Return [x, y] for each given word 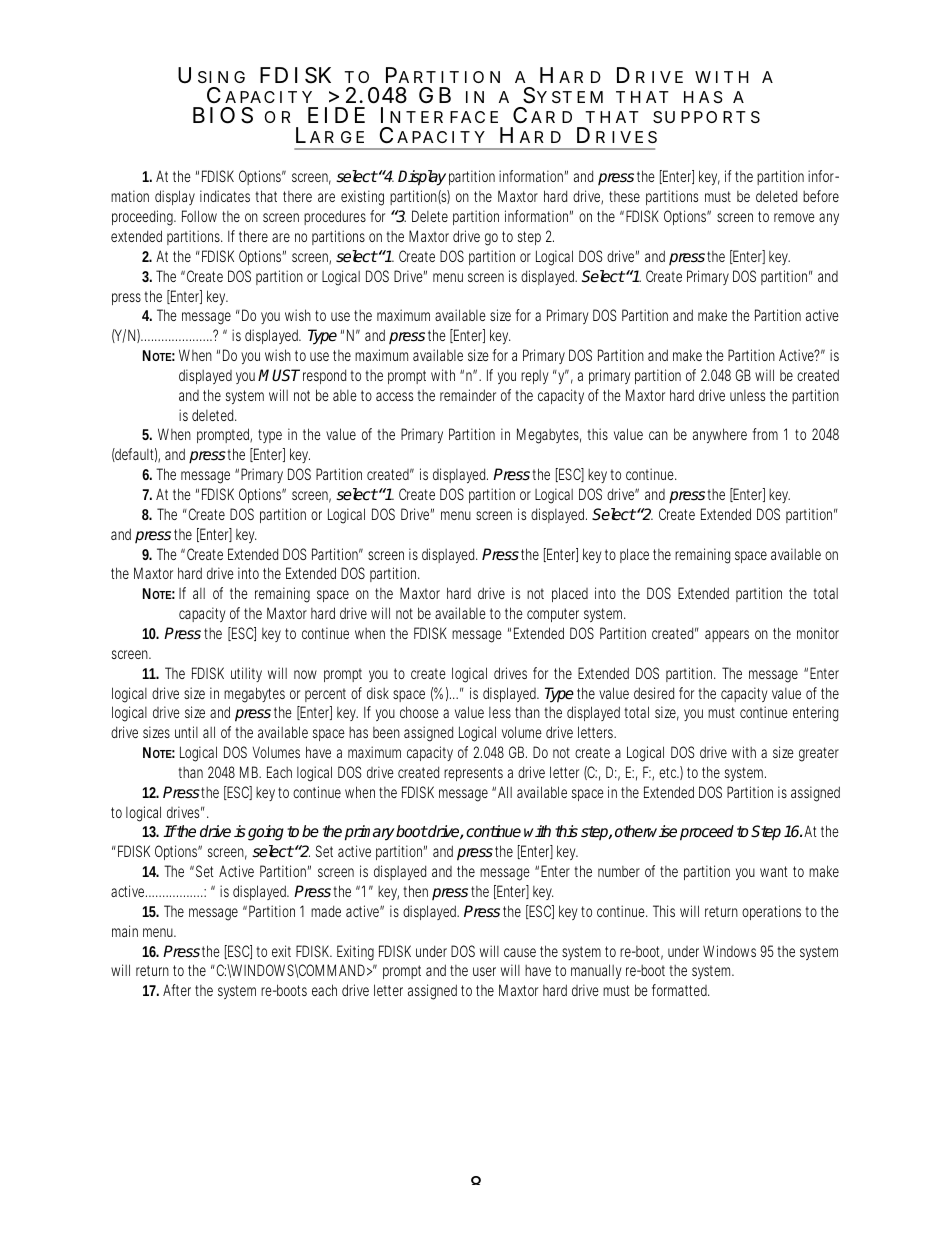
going [266, 833]
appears [727, 636]
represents [473, 774]
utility [246, 674]
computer [553, 615]
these [624, 196]
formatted [681, 990]
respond [324, 376]
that [266, 196]
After [177, 990]
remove [794, 217]
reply [534, 377]
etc [669, 772]
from [765, 434]
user [484, 971]
